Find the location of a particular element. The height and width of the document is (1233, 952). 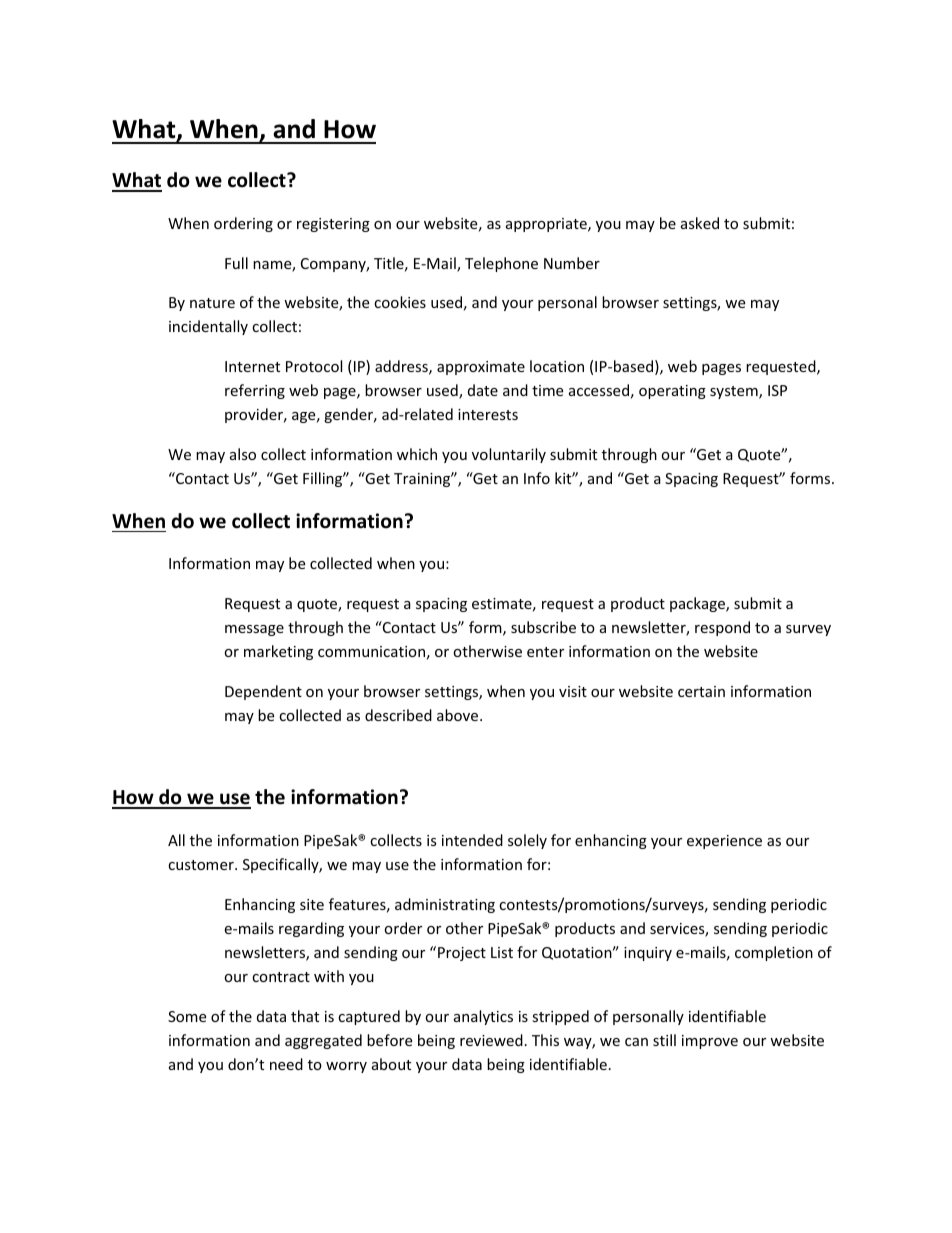

asked is located at coordinates (700, 223).
